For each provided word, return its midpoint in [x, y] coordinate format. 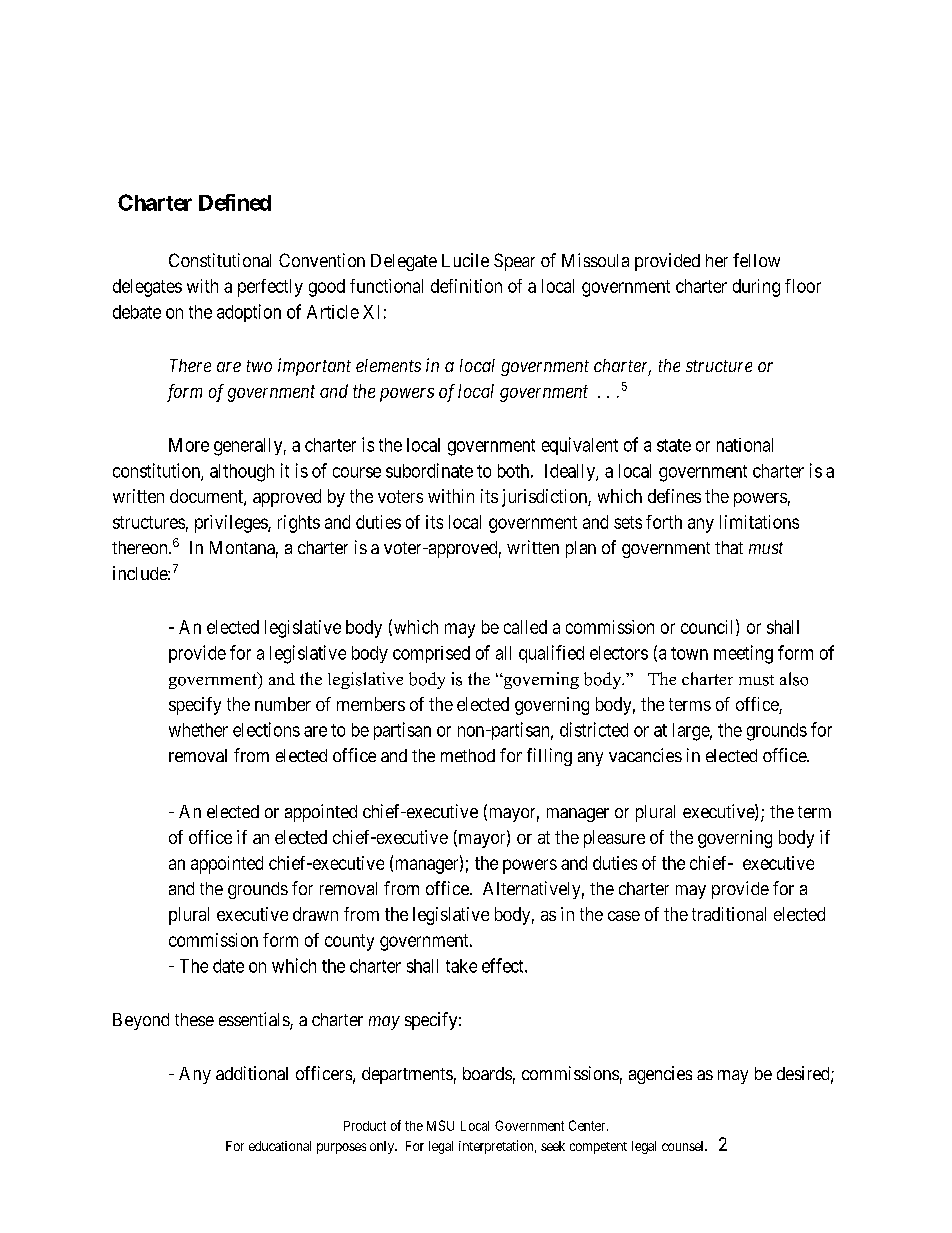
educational [280, 1146]
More [189, 445]
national [745, 445]
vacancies [645, 755]
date [228, 966]
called [525, 627]
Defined [235, 202]
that [729, 547]
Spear [514, 262]
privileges [232, 524]
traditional [729, 914]
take [461, 966]
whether [198, 730]
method [468, 755]
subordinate [429, 470]
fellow [756, 260]
